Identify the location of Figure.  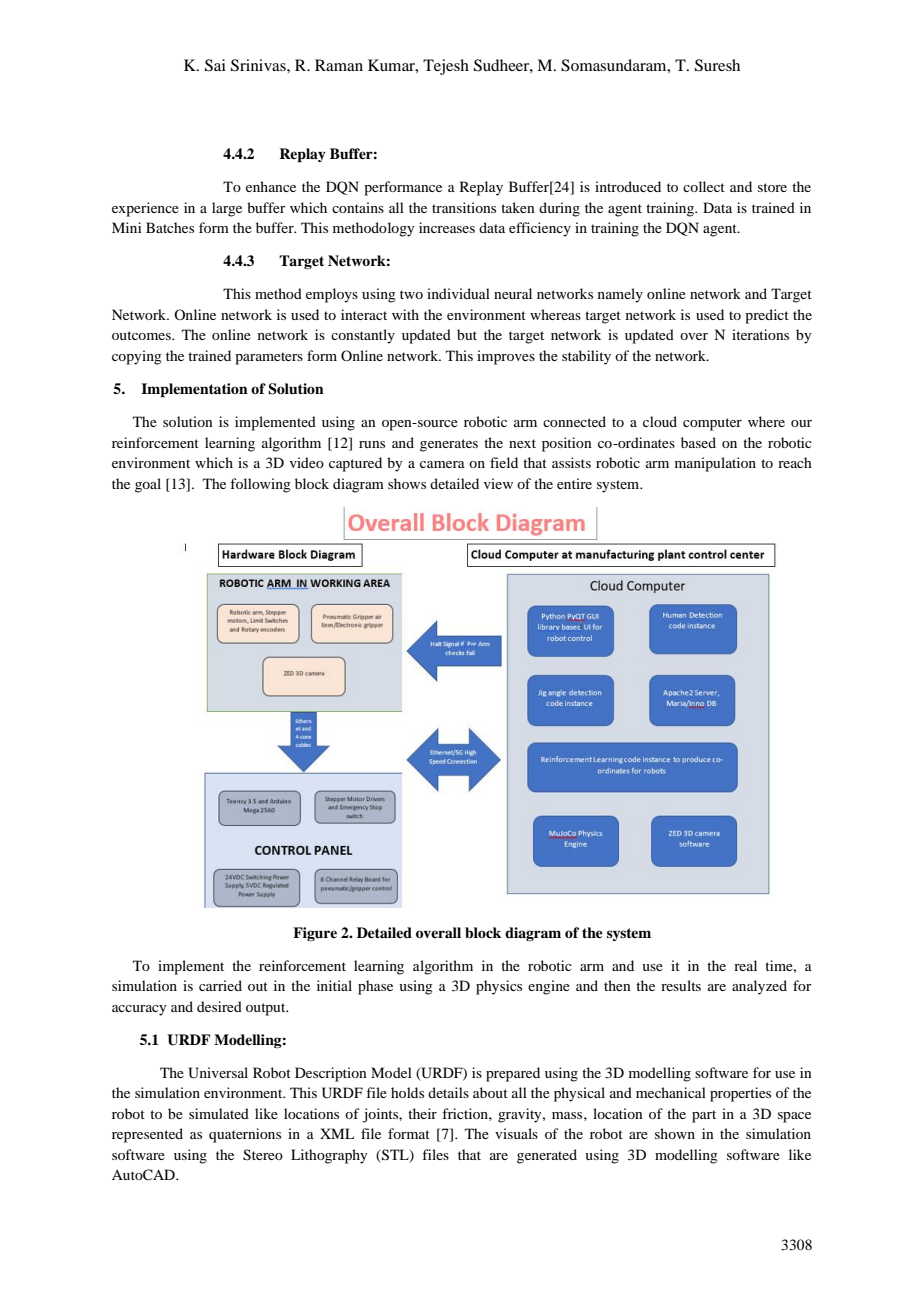
(315, 934).
